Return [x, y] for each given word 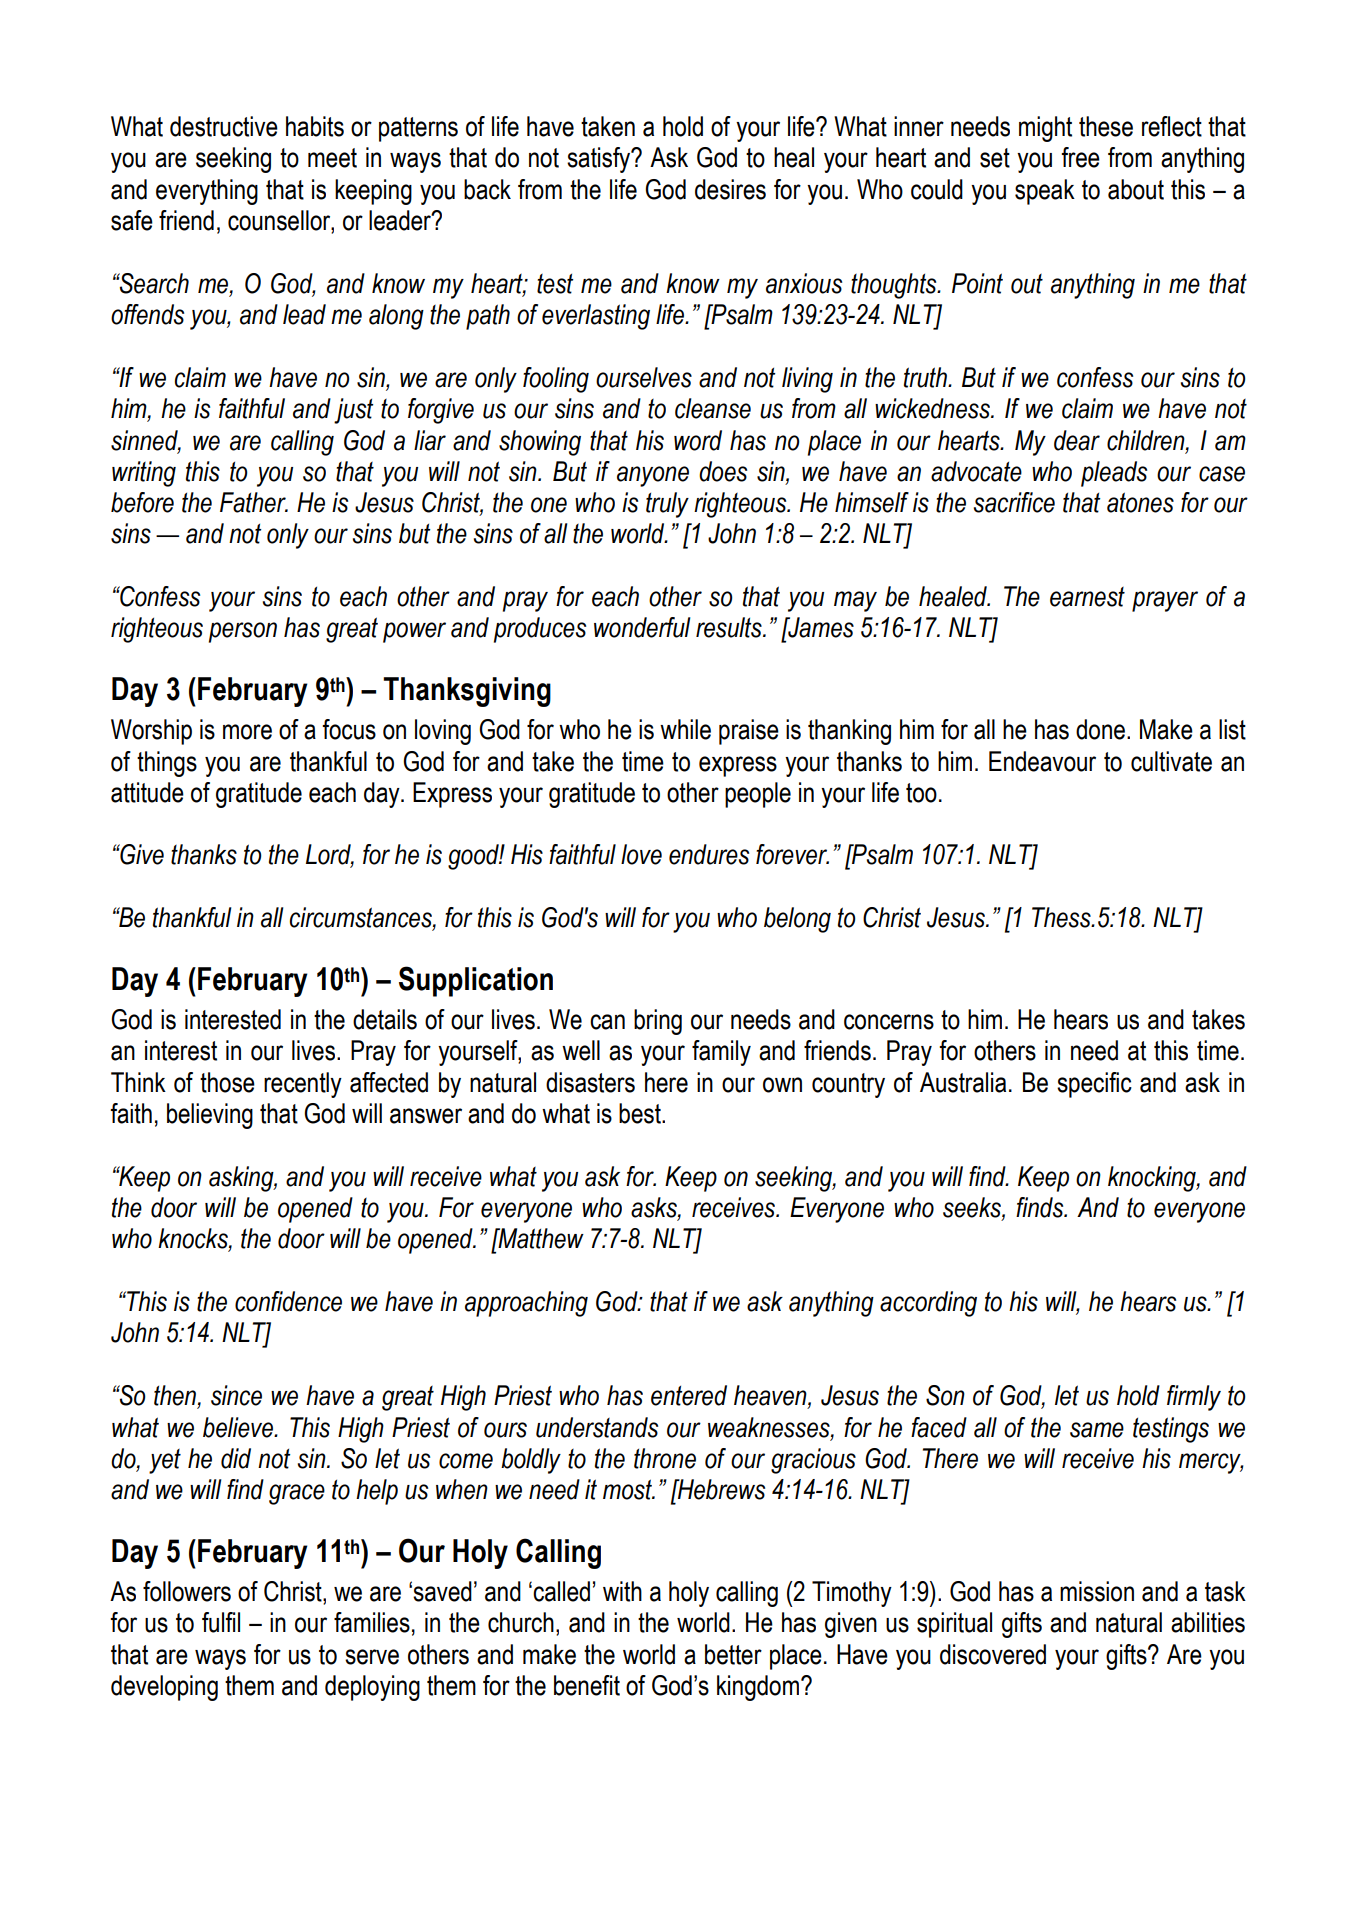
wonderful [642, 627]
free [1080, 157]
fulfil [221, 1622]
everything [207, 192]
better [733, 1654]
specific [1094, 1085]
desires [730, 189]
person [243, 632]
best [641, 1113]
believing [210, 1116]
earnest [1087, 597]
